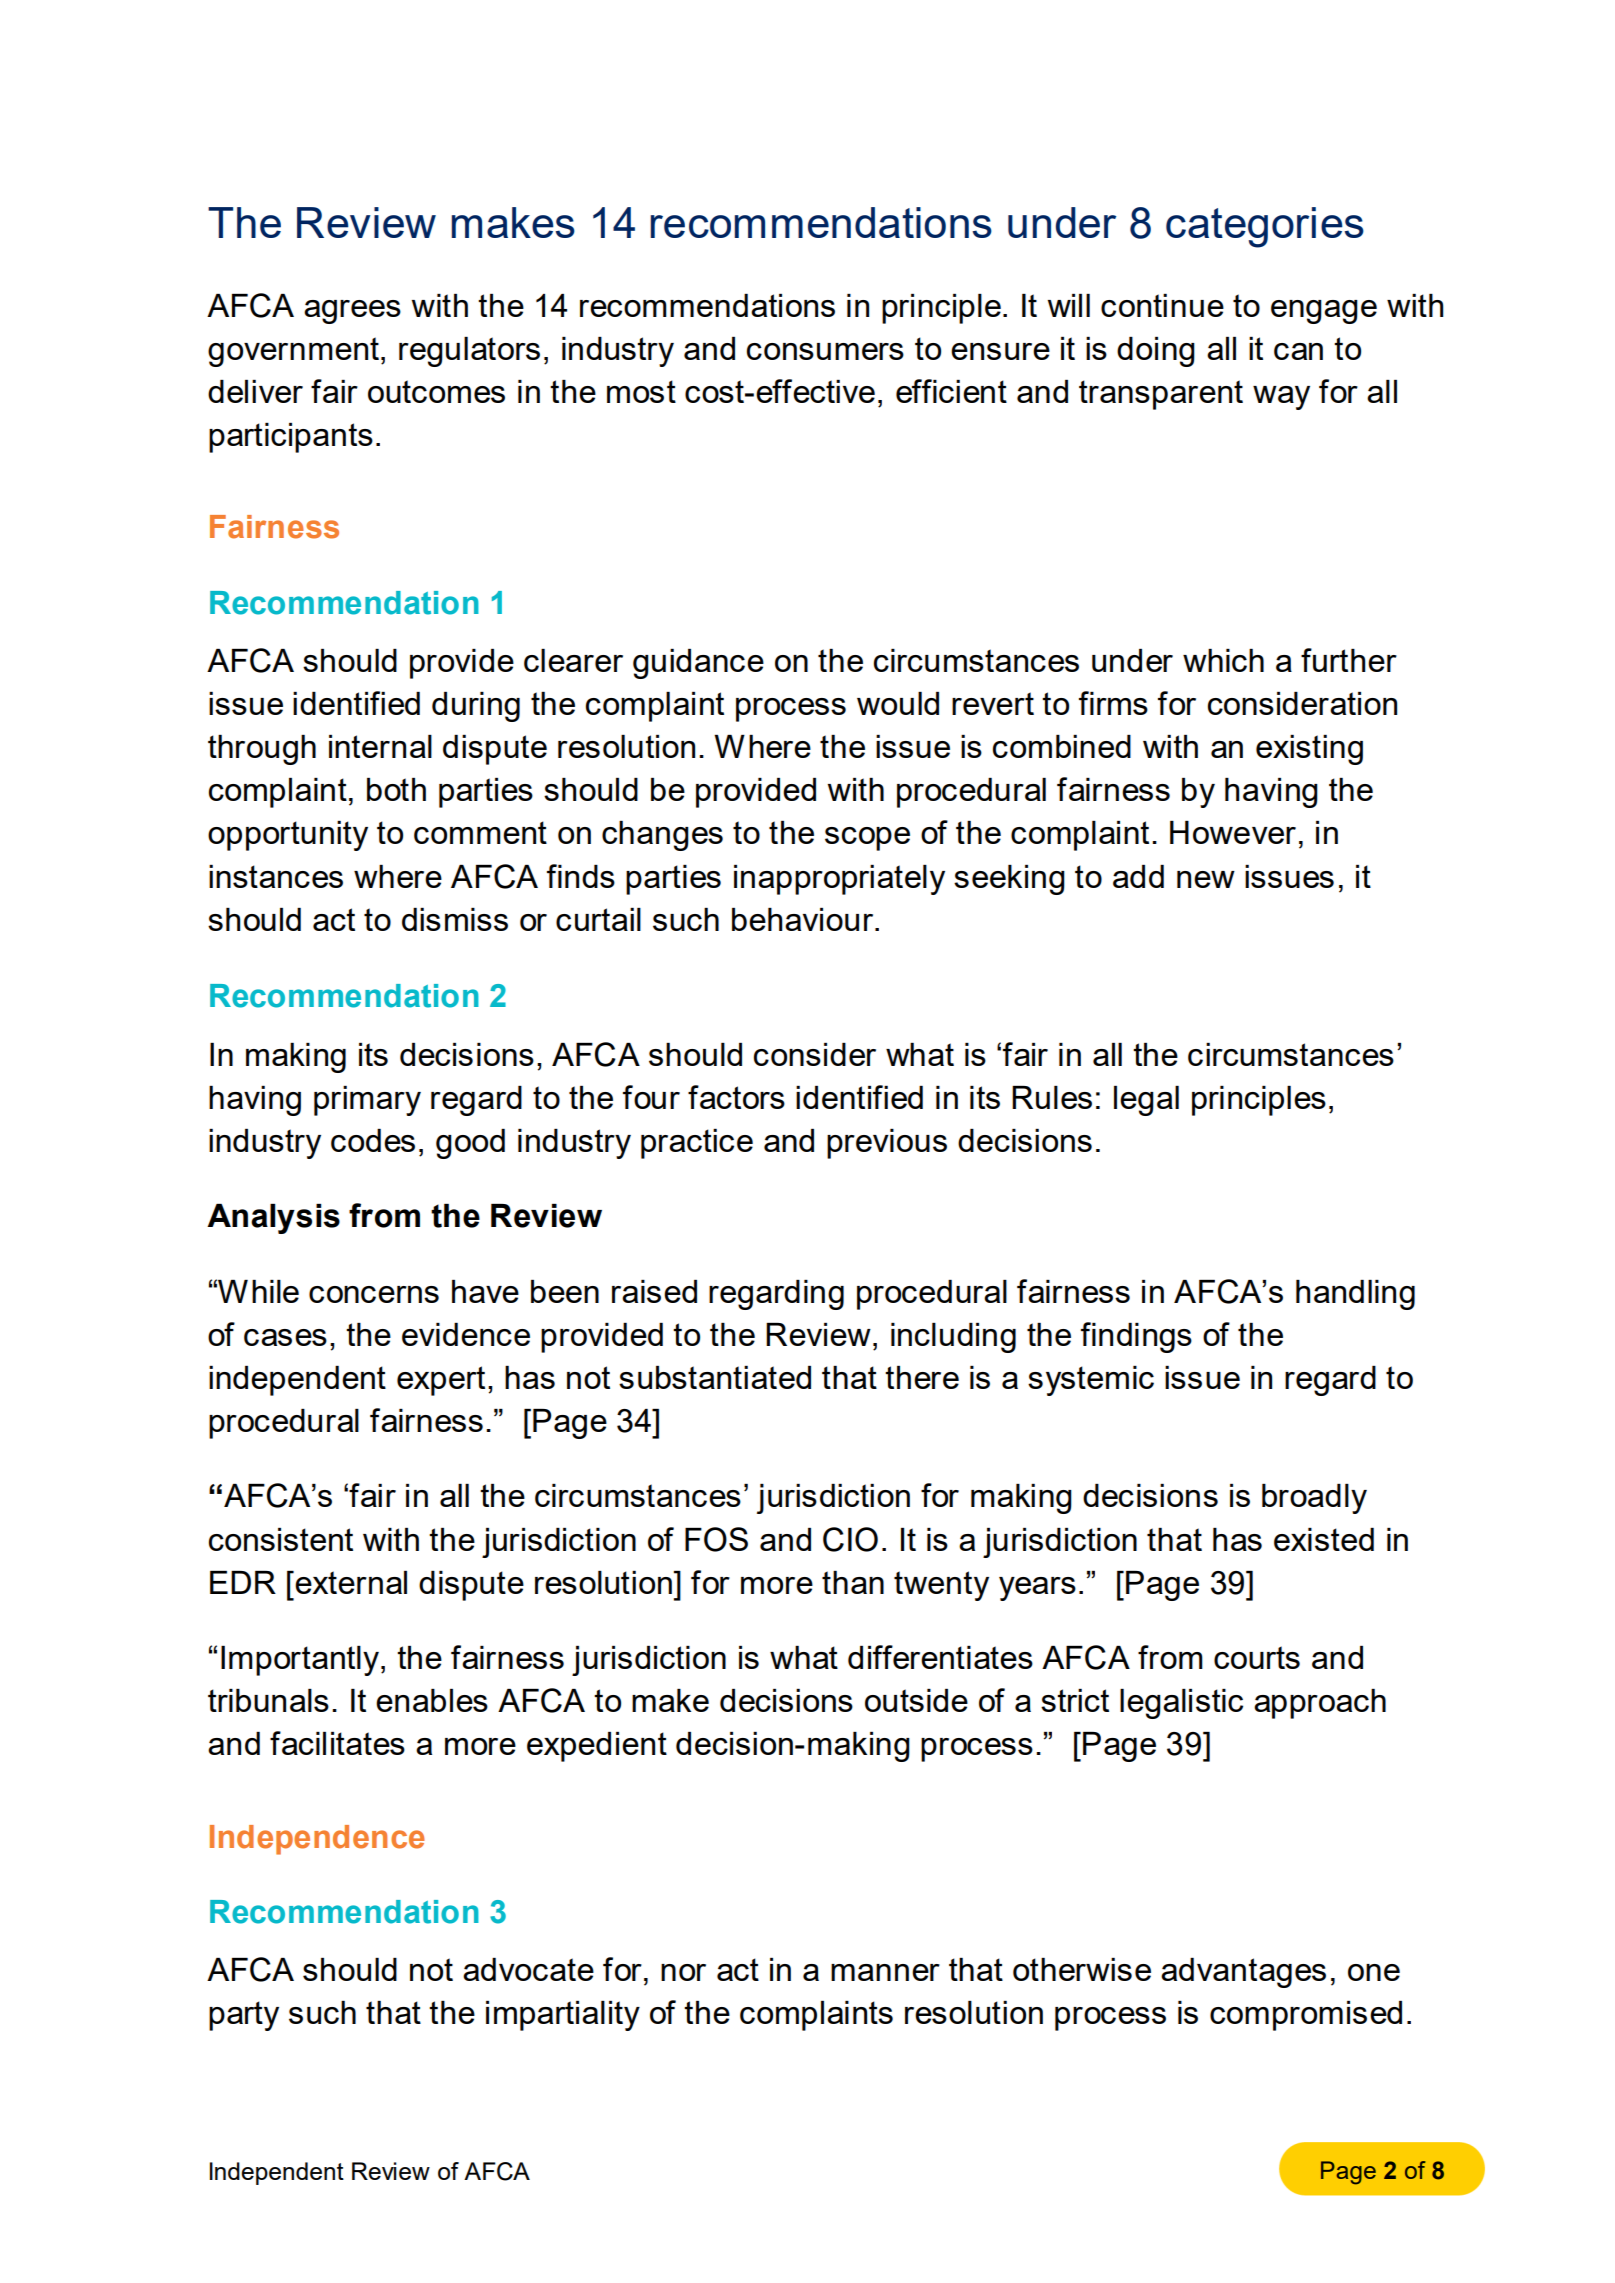  Describe the element at coordinates (1136, 1337) in the page. I see `findings` at that location.
